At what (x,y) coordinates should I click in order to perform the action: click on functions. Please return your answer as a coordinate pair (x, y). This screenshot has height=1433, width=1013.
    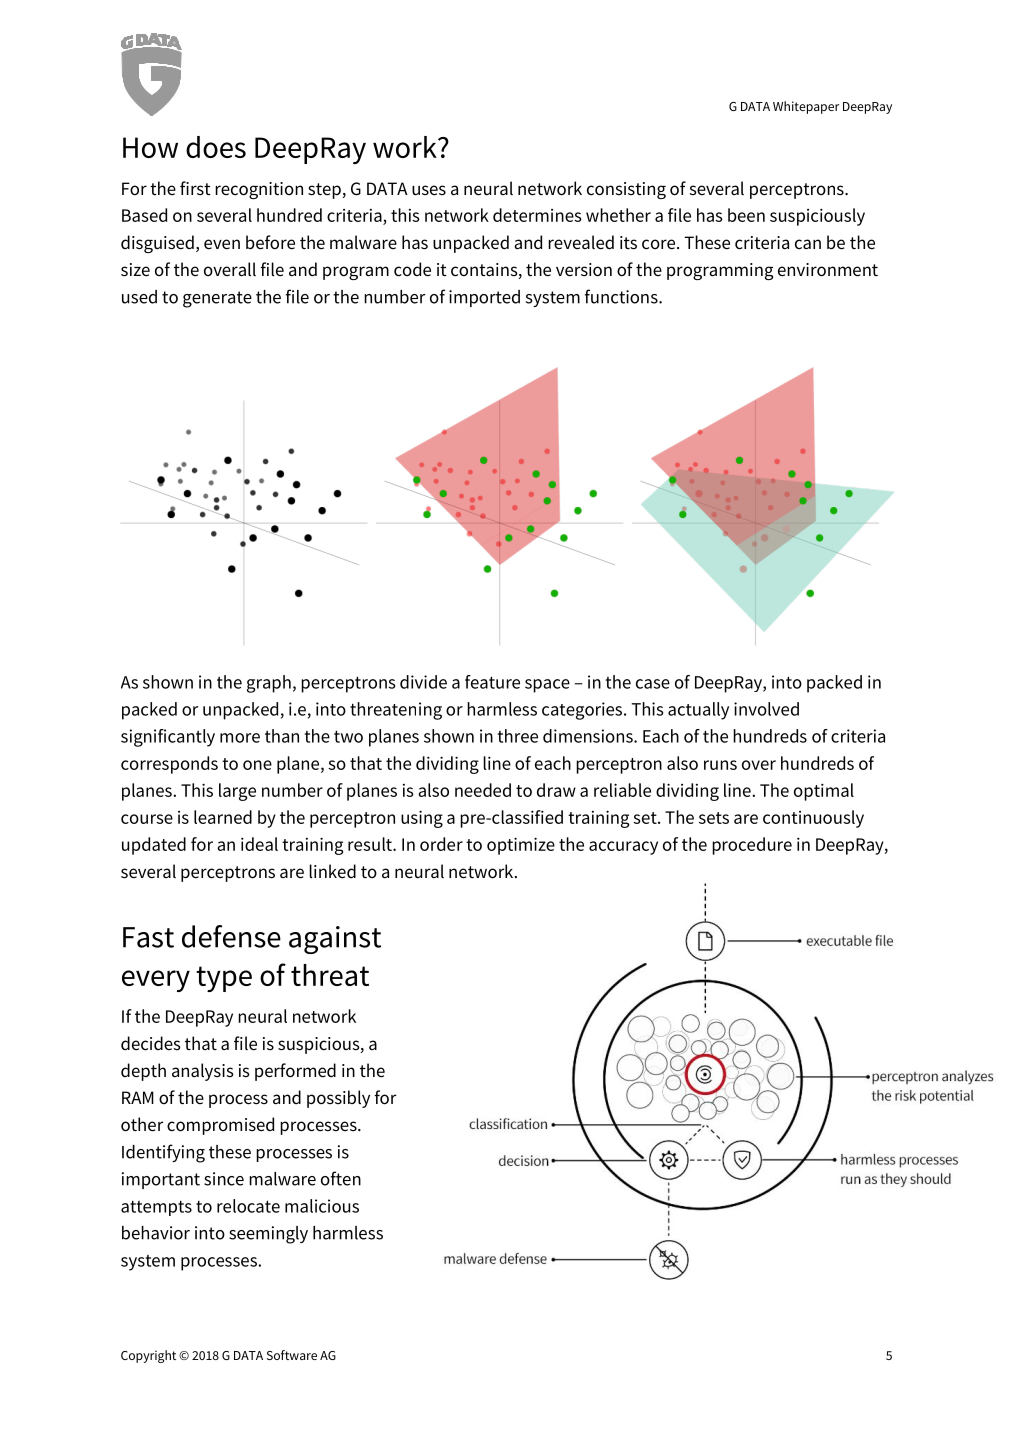
    Looking at the image, I should click on (622, 296).
